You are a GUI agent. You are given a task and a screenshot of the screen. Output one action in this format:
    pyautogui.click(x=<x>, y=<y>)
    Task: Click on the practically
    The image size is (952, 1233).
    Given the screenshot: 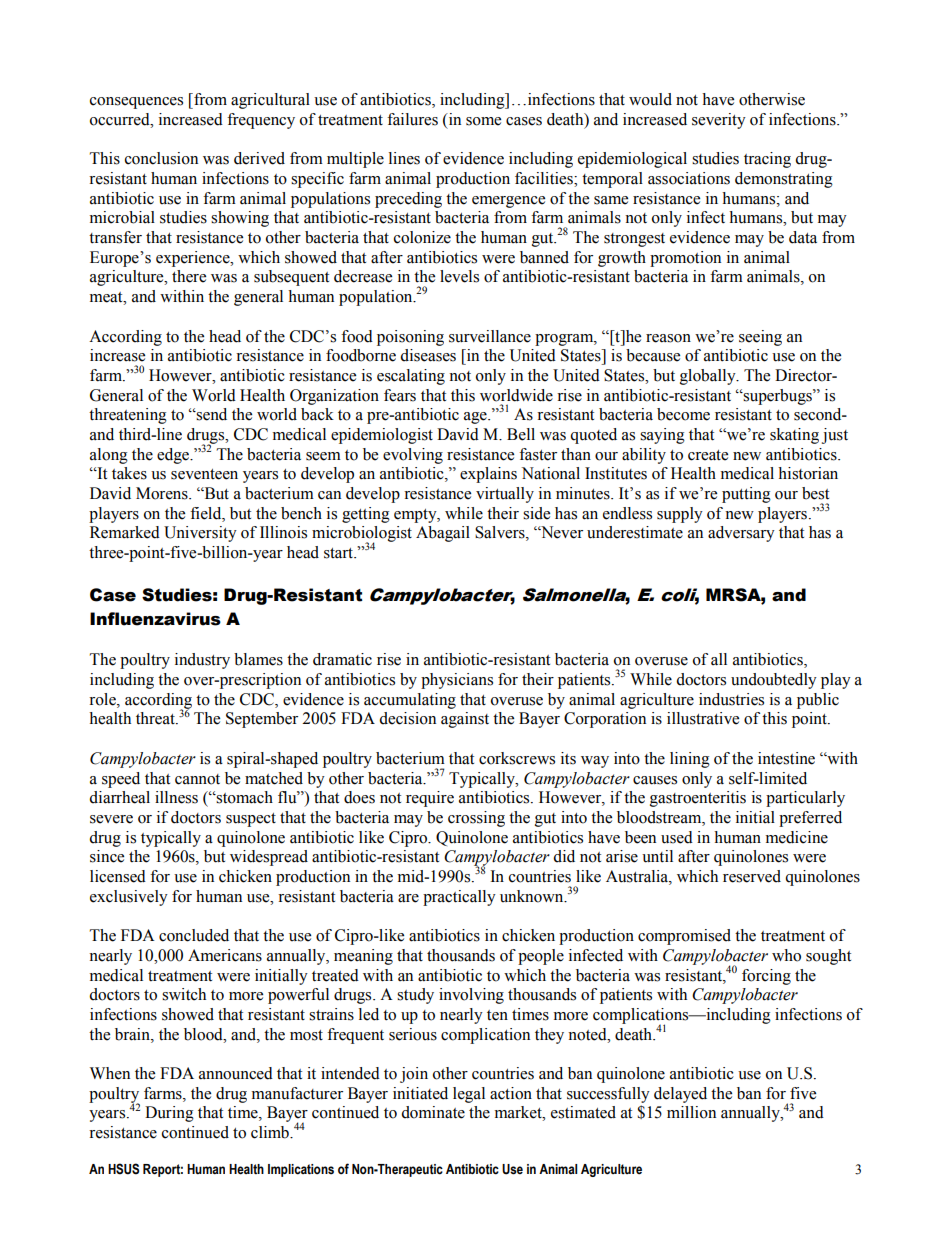 What is the action you would take?
    pyautogui.click(x=459, y=898)
